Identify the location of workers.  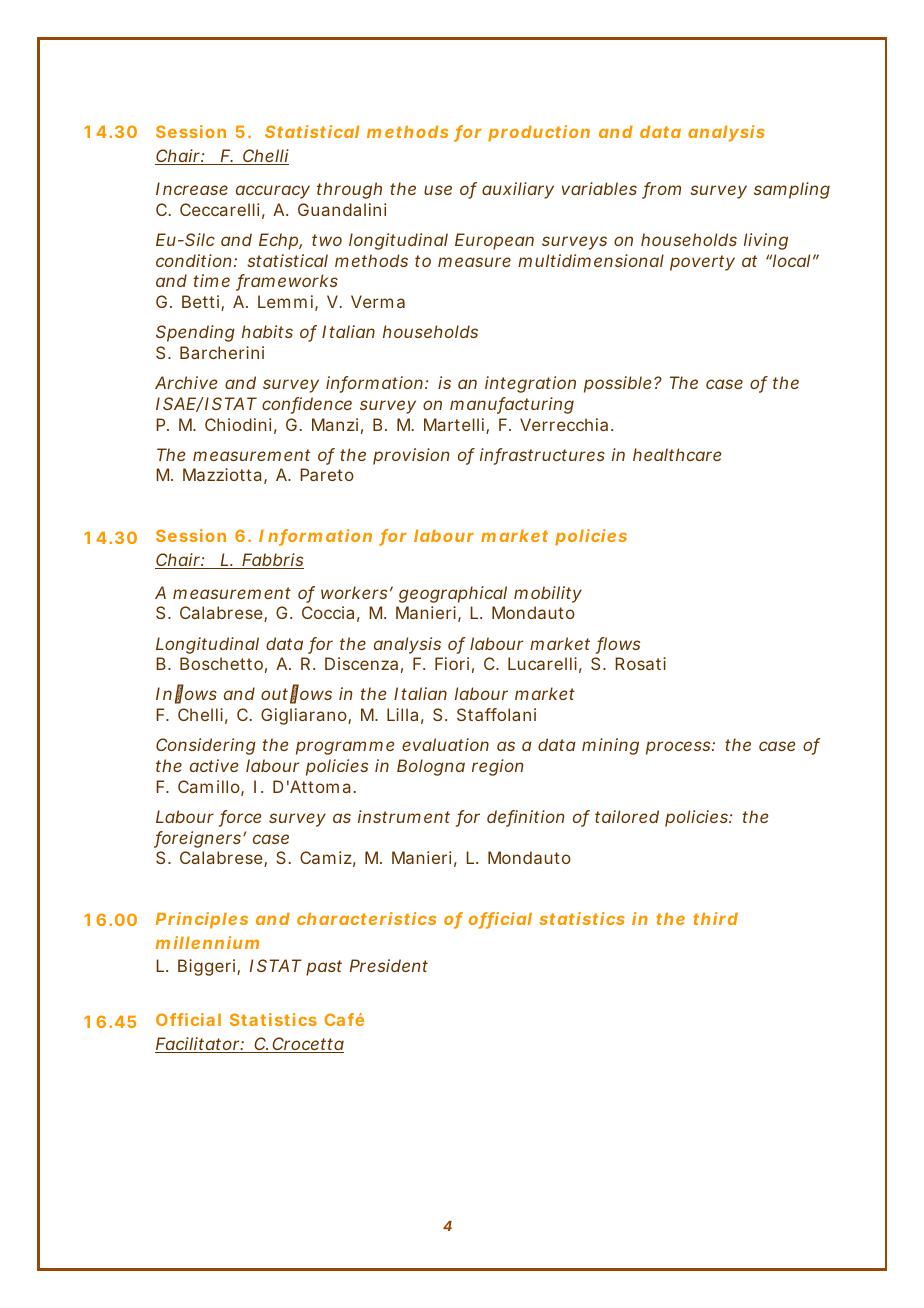
(354, 592).
